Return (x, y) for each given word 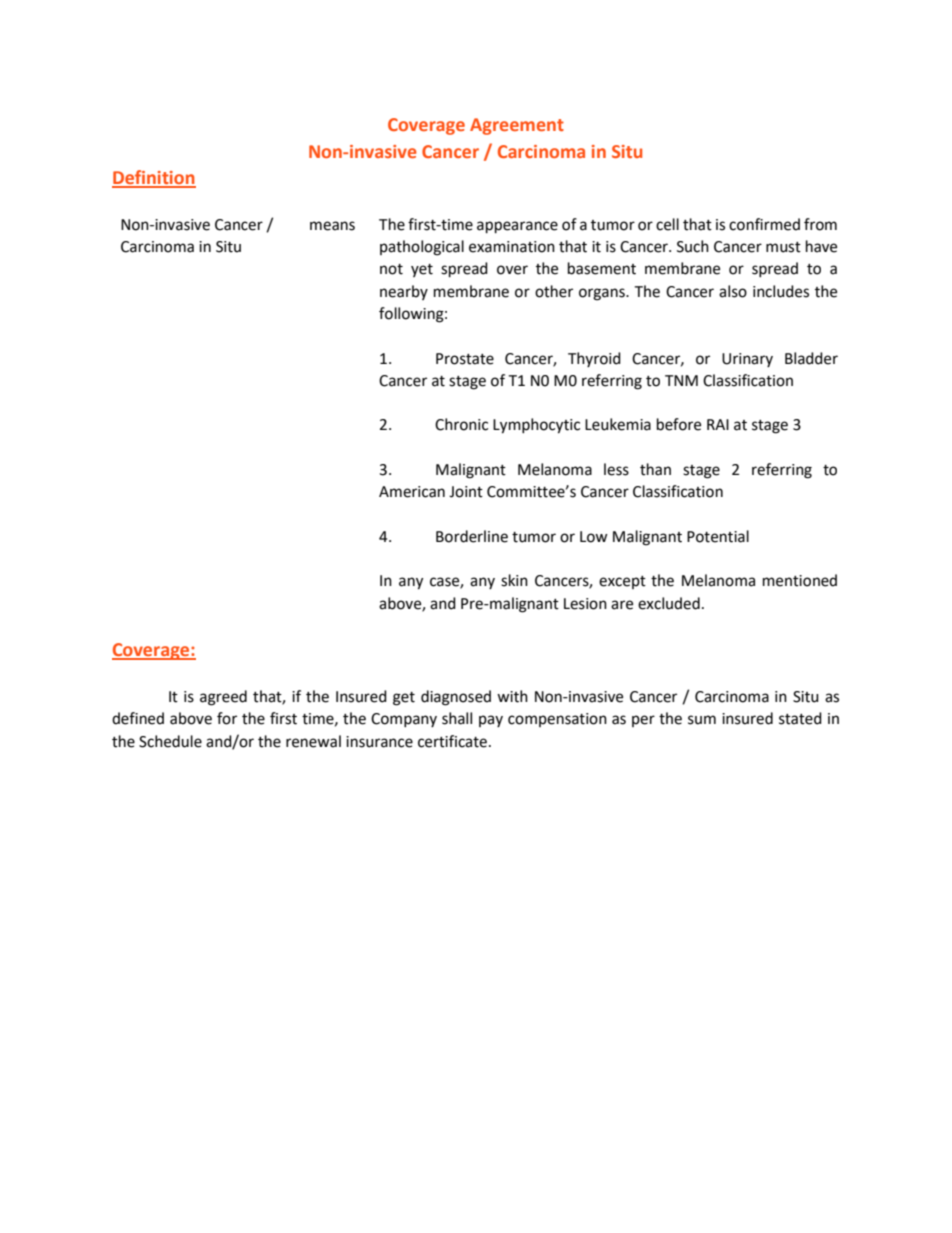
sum (702, 720)
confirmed (764, 224)
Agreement (517, 126)
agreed (223, 698)
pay (491, 721)
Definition (154, 178)
